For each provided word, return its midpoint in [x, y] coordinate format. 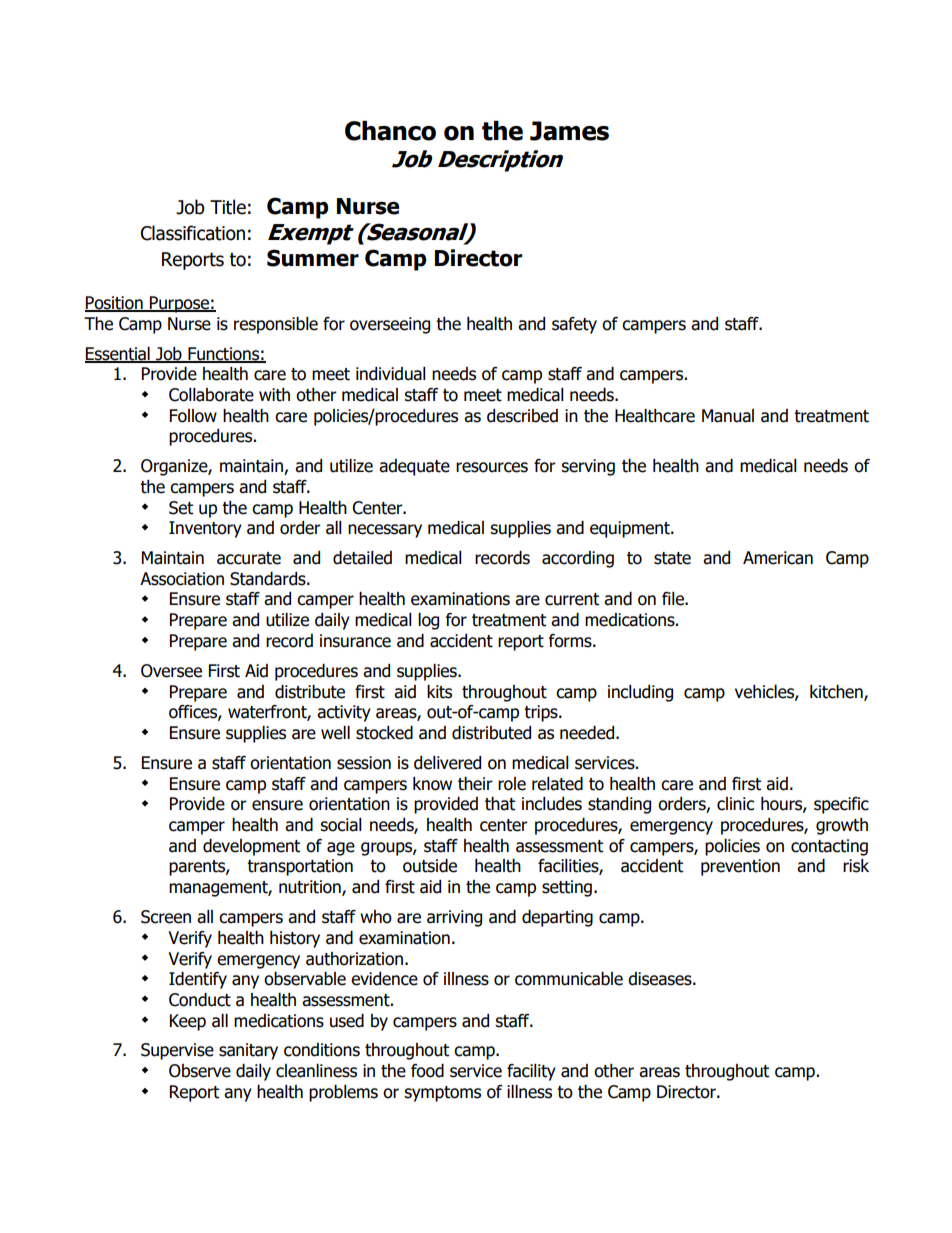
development [251, 847]
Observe [200, 1071]
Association [182, 579]
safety [574, 325]
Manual [728, 416]
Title [228, 207]
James [569, 131]
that [500, 804]
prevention [740, 867]
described [522, 416]
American [778, 558]
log [428, 621]
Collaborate [211, 395]
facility [531, 1072]
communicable [569, 979]
